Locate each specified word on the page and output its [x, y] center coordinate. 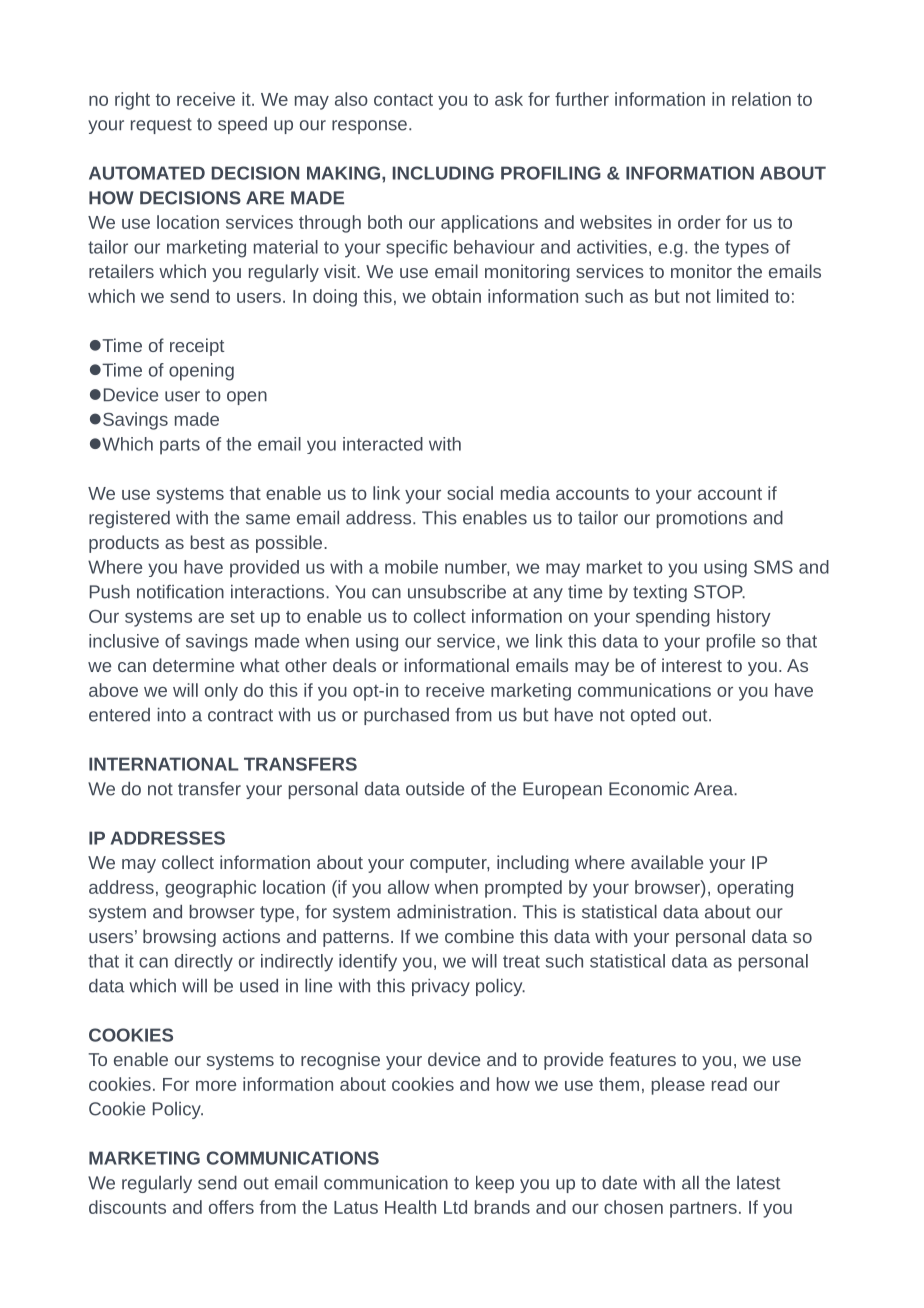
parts [180, 446]
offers [231, 1207]
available [667, 862]
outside [435, 789]
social [470, 493]
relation [761, 99]
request [161, 126]
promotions [702, 519]
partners [703, 1210]
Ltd [455, 1207]
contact [403, 99]
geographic [210, 889]
